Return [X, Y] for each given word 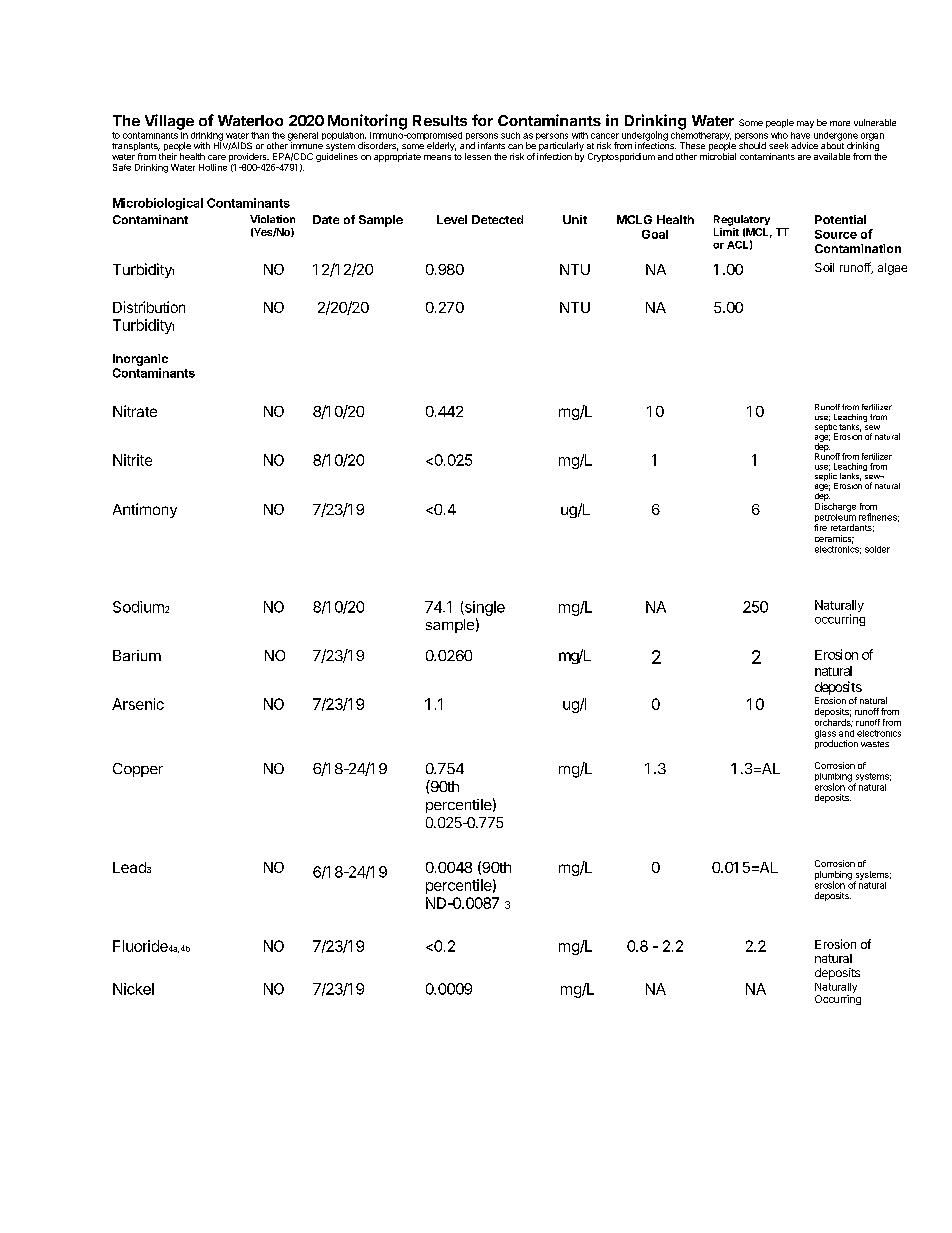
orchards [834, 723]
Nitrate [135, 411]
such [510, 135]
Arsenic [138, 704]
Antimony [145, 510]
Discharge [835, 506]
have [800, 135]
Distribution [149, 307]
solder [877, 549]
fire [820, 527]
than [260, 135]
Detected [497, 219]
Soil [824, 267]
